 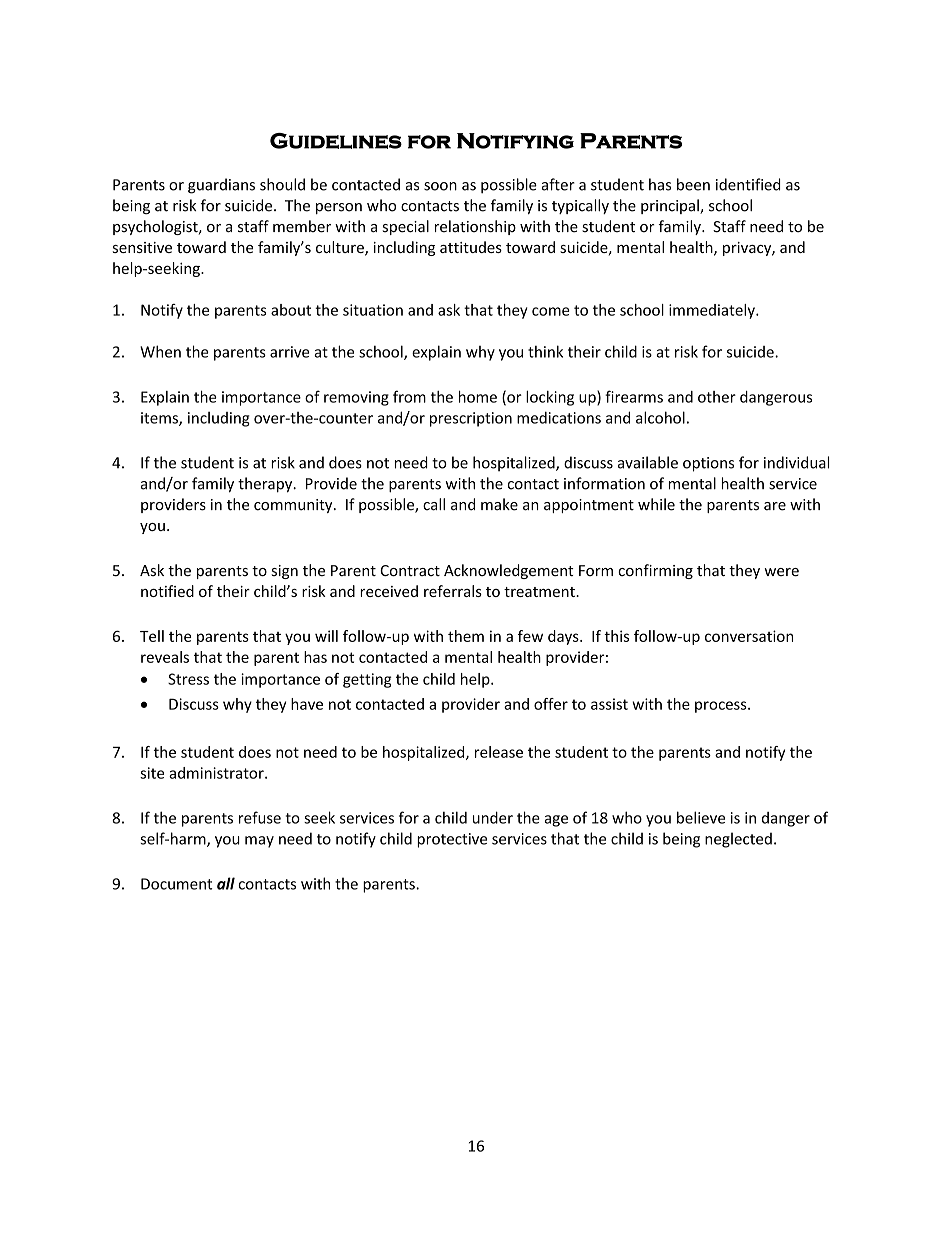 What do you see at coordinates (452, 840) in the image?
I see `protective` at bounding box center [452, 840].
